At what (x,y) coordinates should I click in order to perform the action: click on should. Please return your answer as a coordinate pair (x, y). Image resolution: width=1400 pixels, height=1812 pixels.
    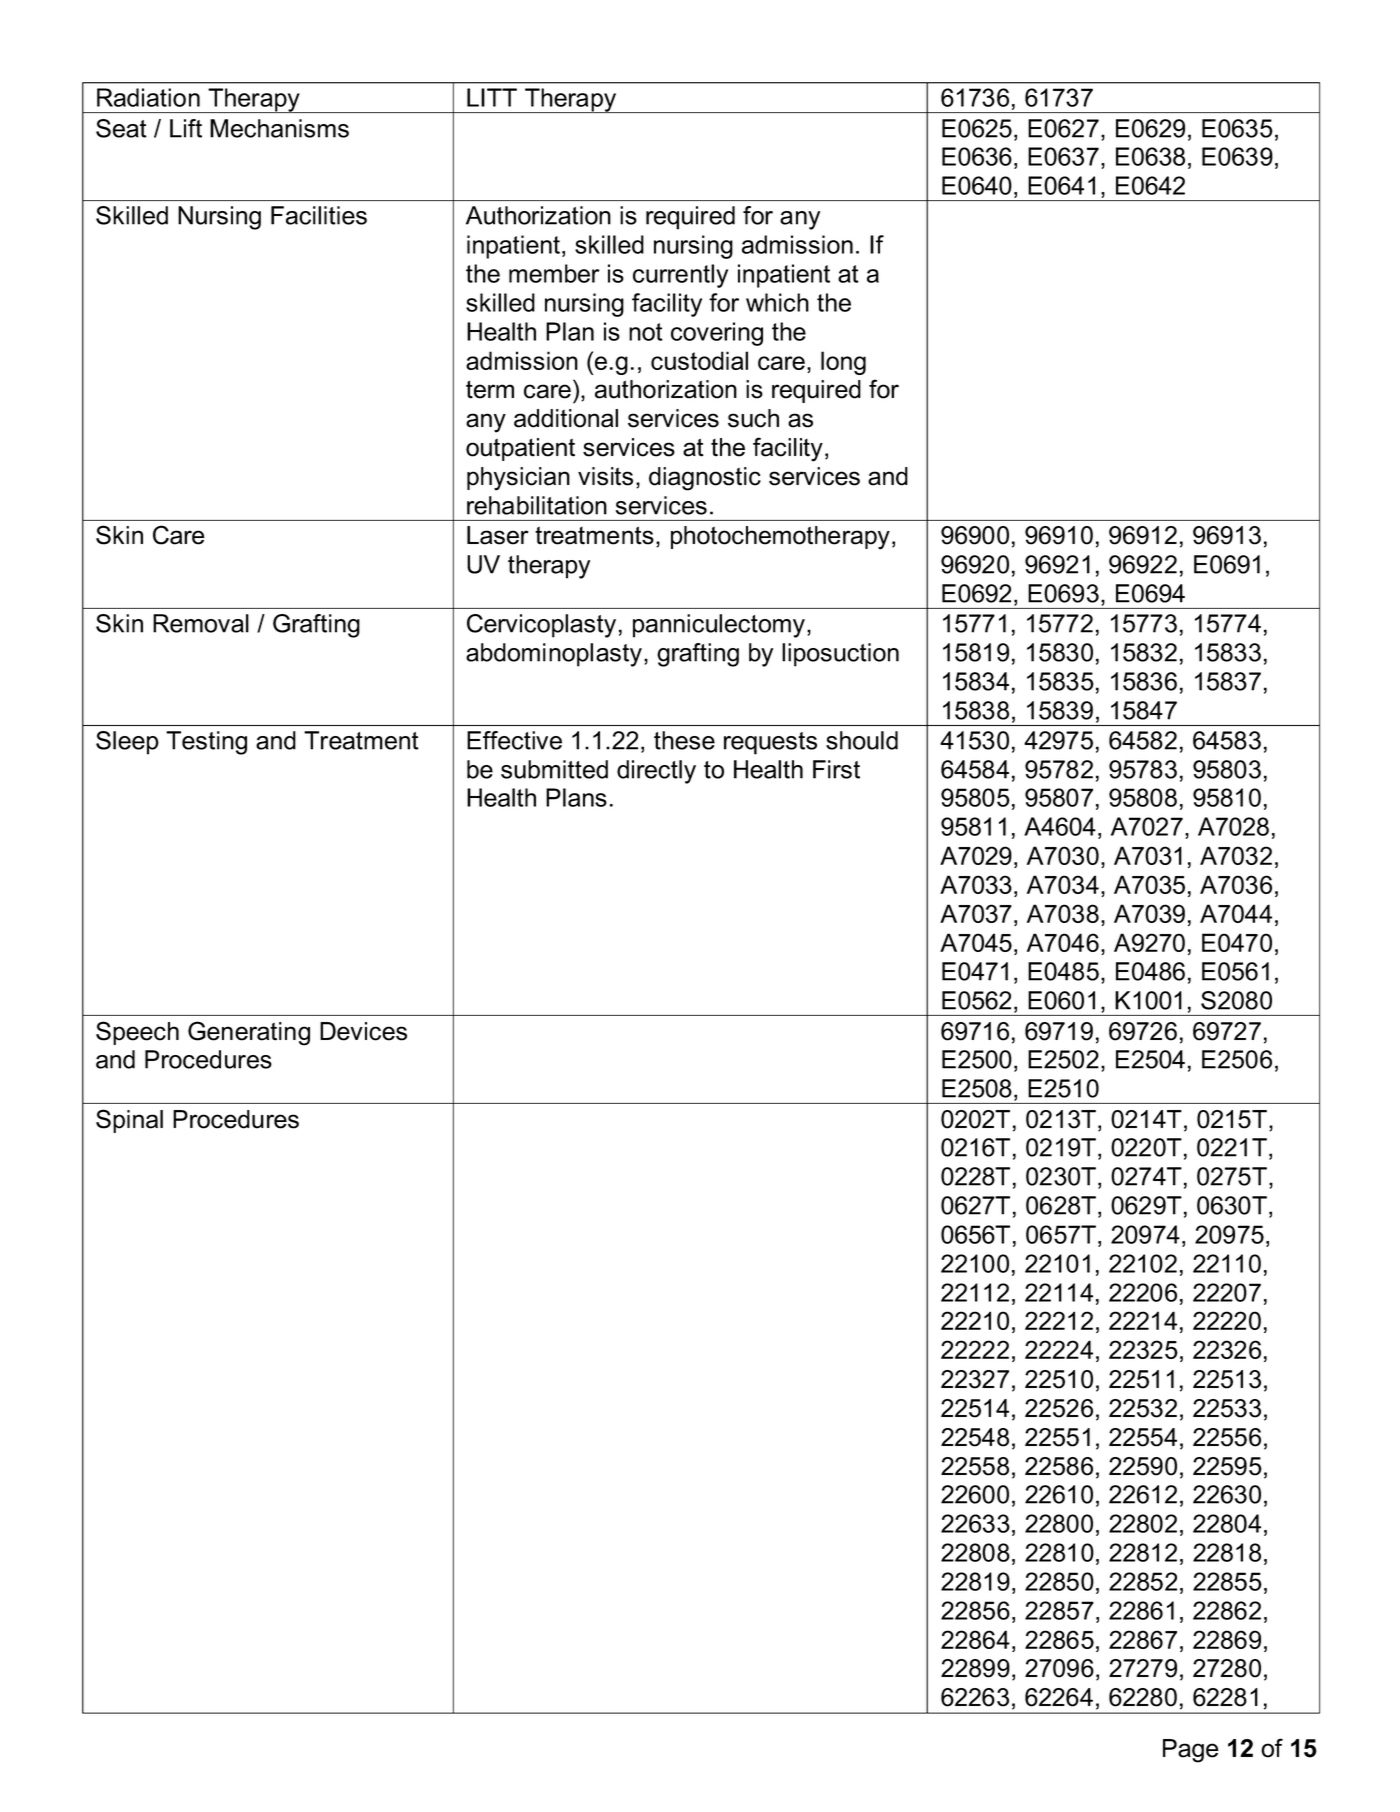
    Looking at the image, I should click on (862, 740).
